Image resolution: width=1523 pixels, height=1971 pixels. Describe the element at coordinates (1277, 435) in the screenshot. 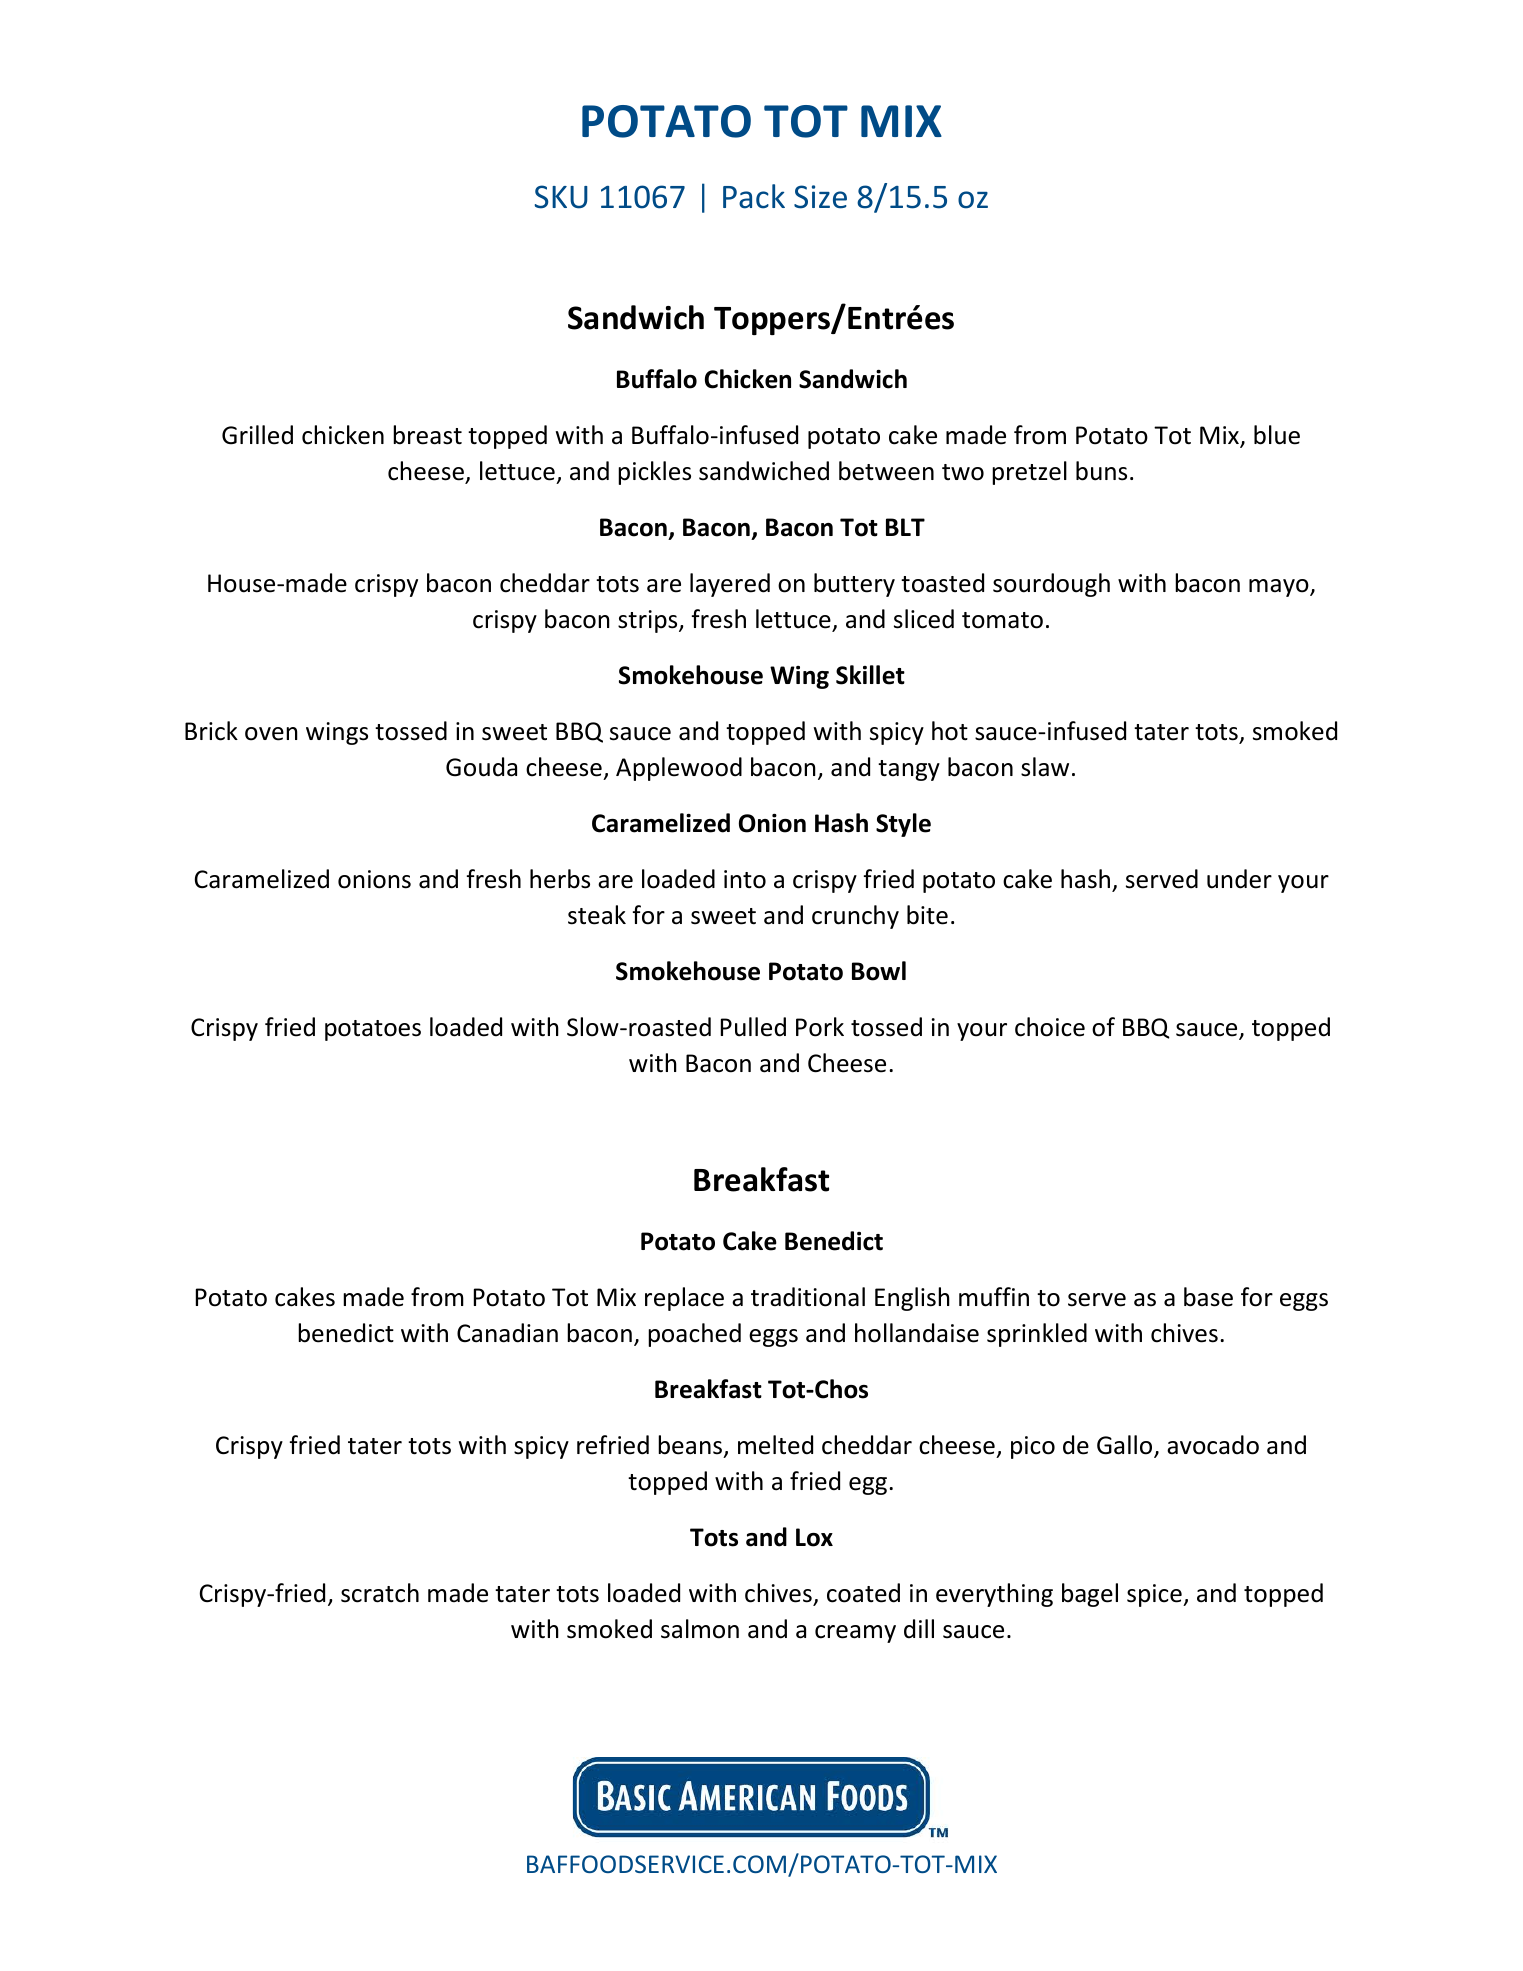

I see `blue` at that location.
